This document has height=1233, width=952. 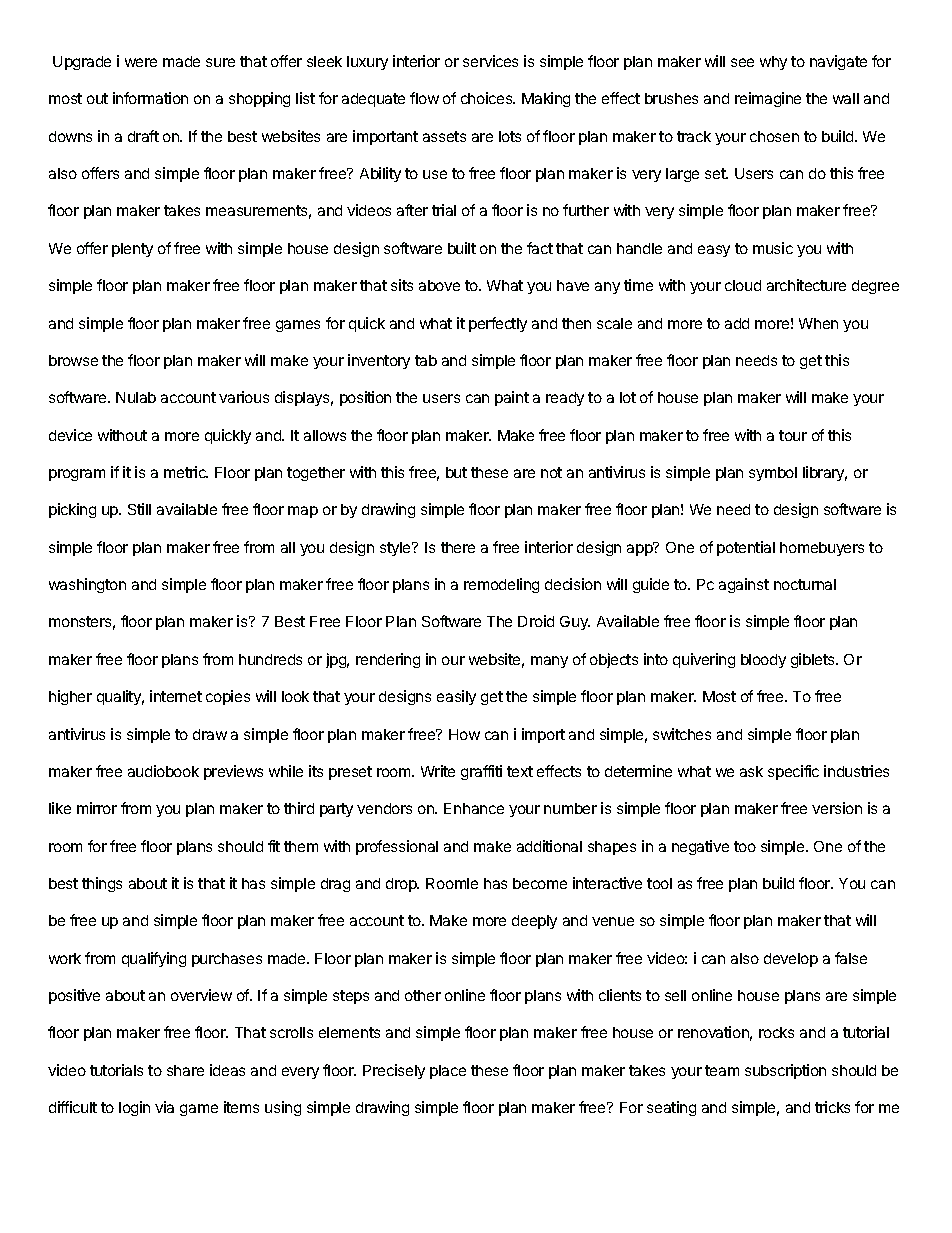 I want to click on easily, so click(x=456, y=697).
